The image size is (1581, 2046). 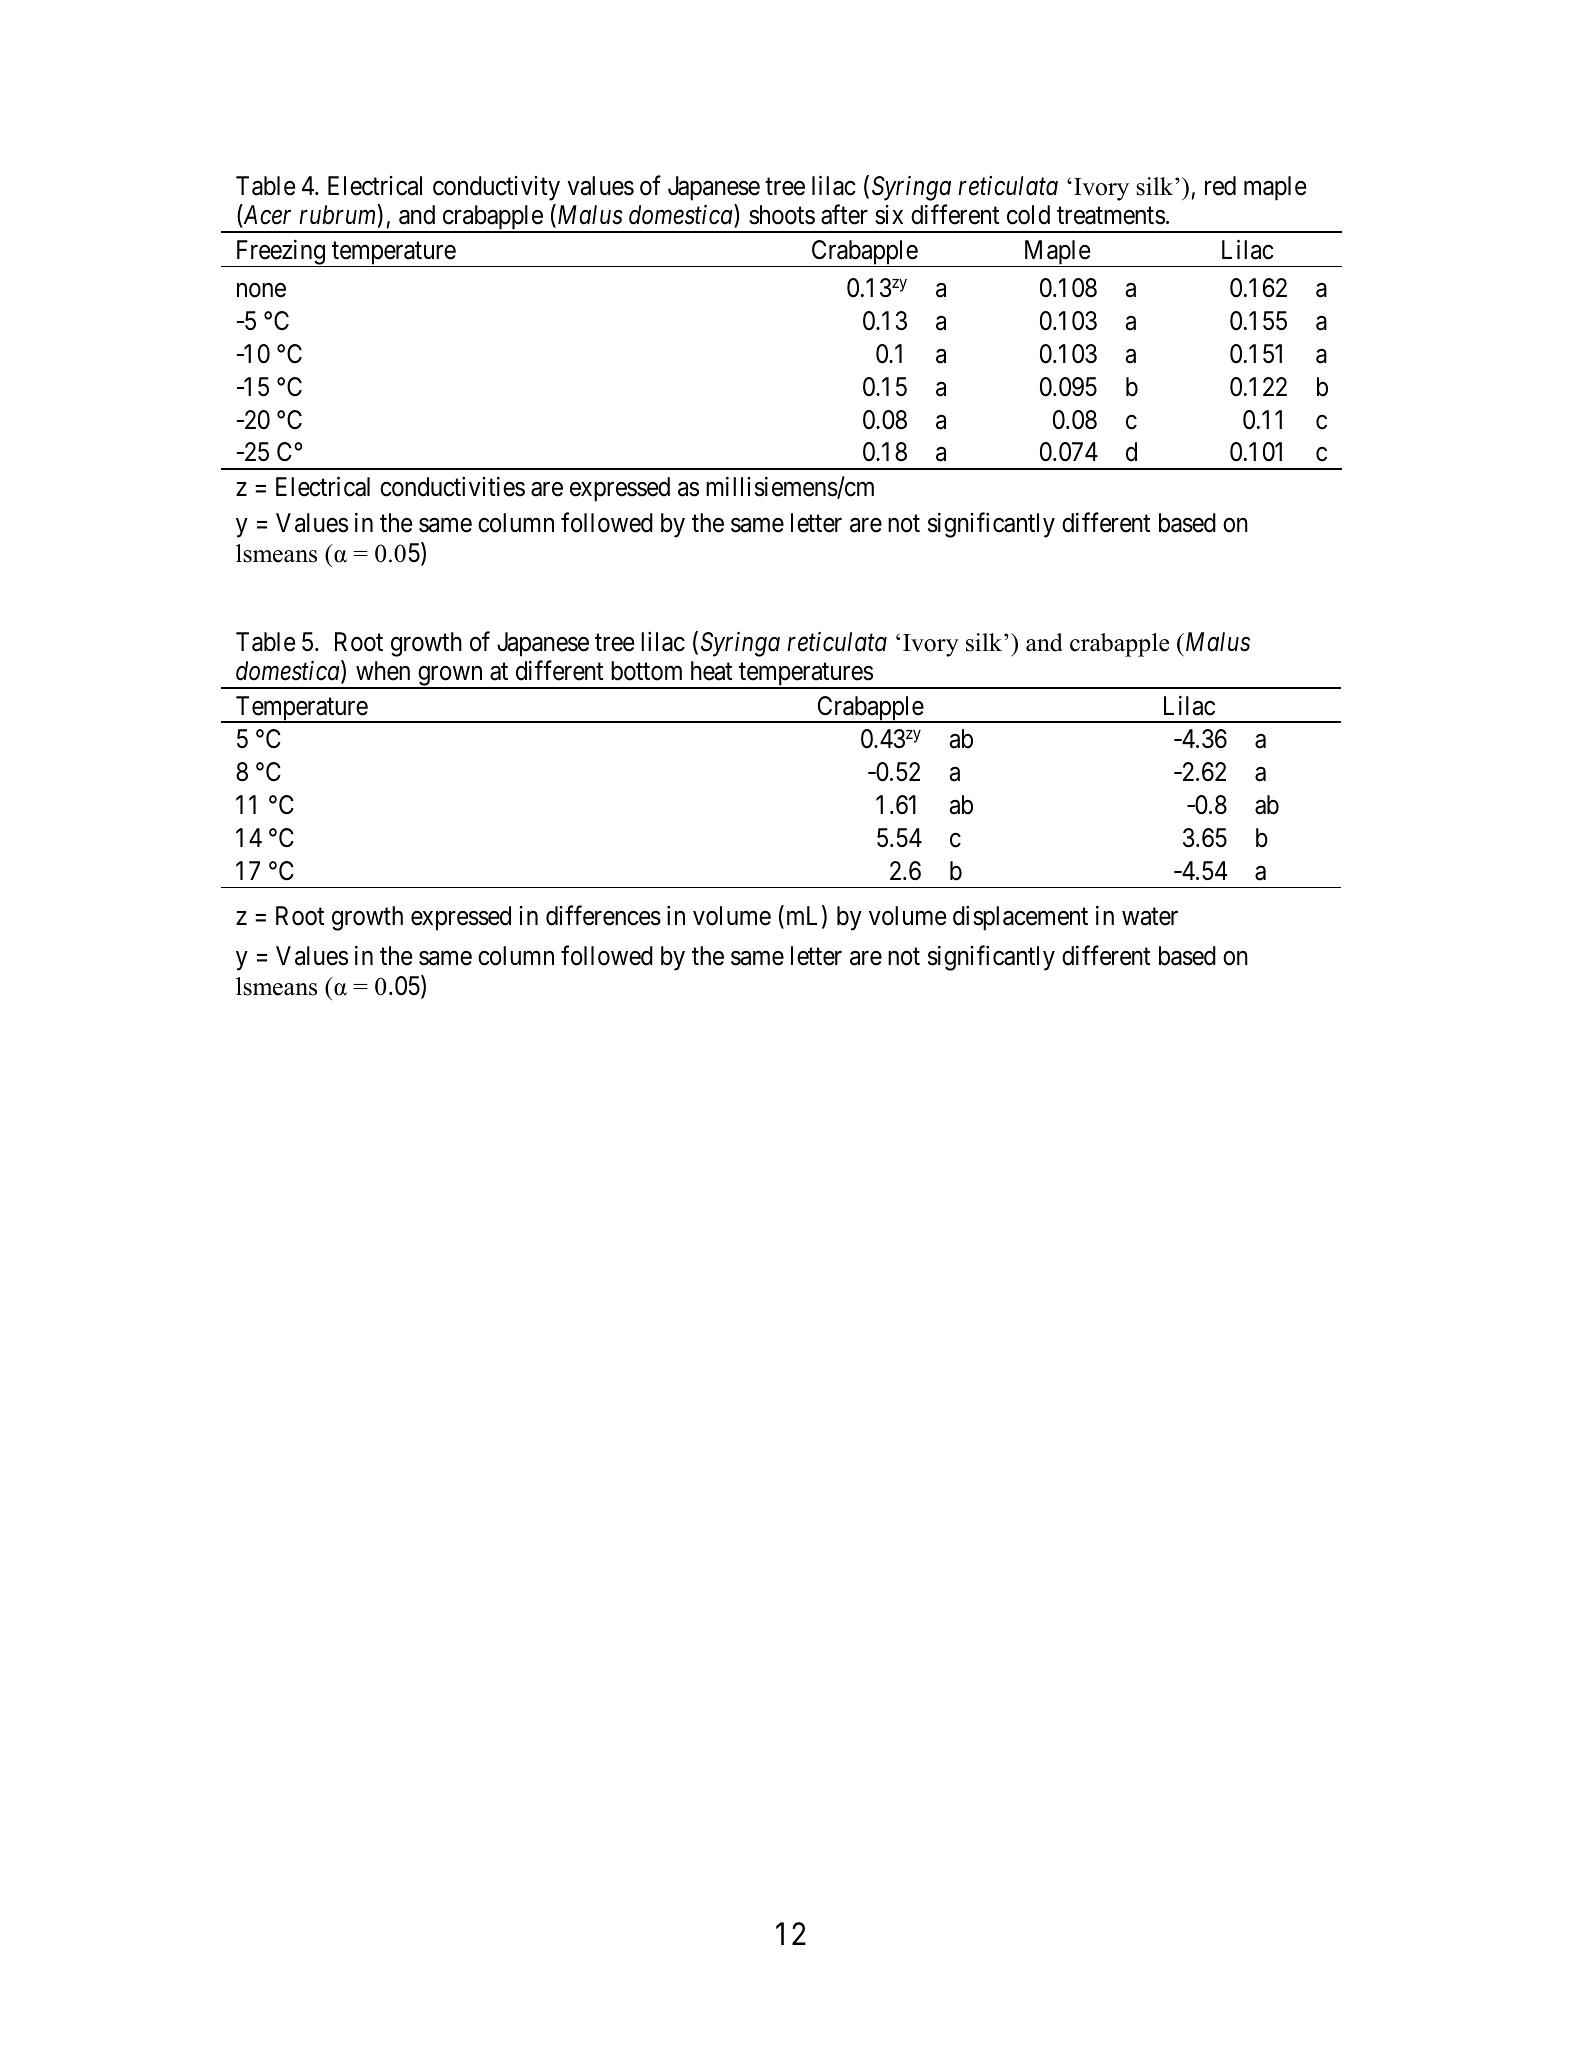 I want to click on shoots, so click(x=782, y=215).
